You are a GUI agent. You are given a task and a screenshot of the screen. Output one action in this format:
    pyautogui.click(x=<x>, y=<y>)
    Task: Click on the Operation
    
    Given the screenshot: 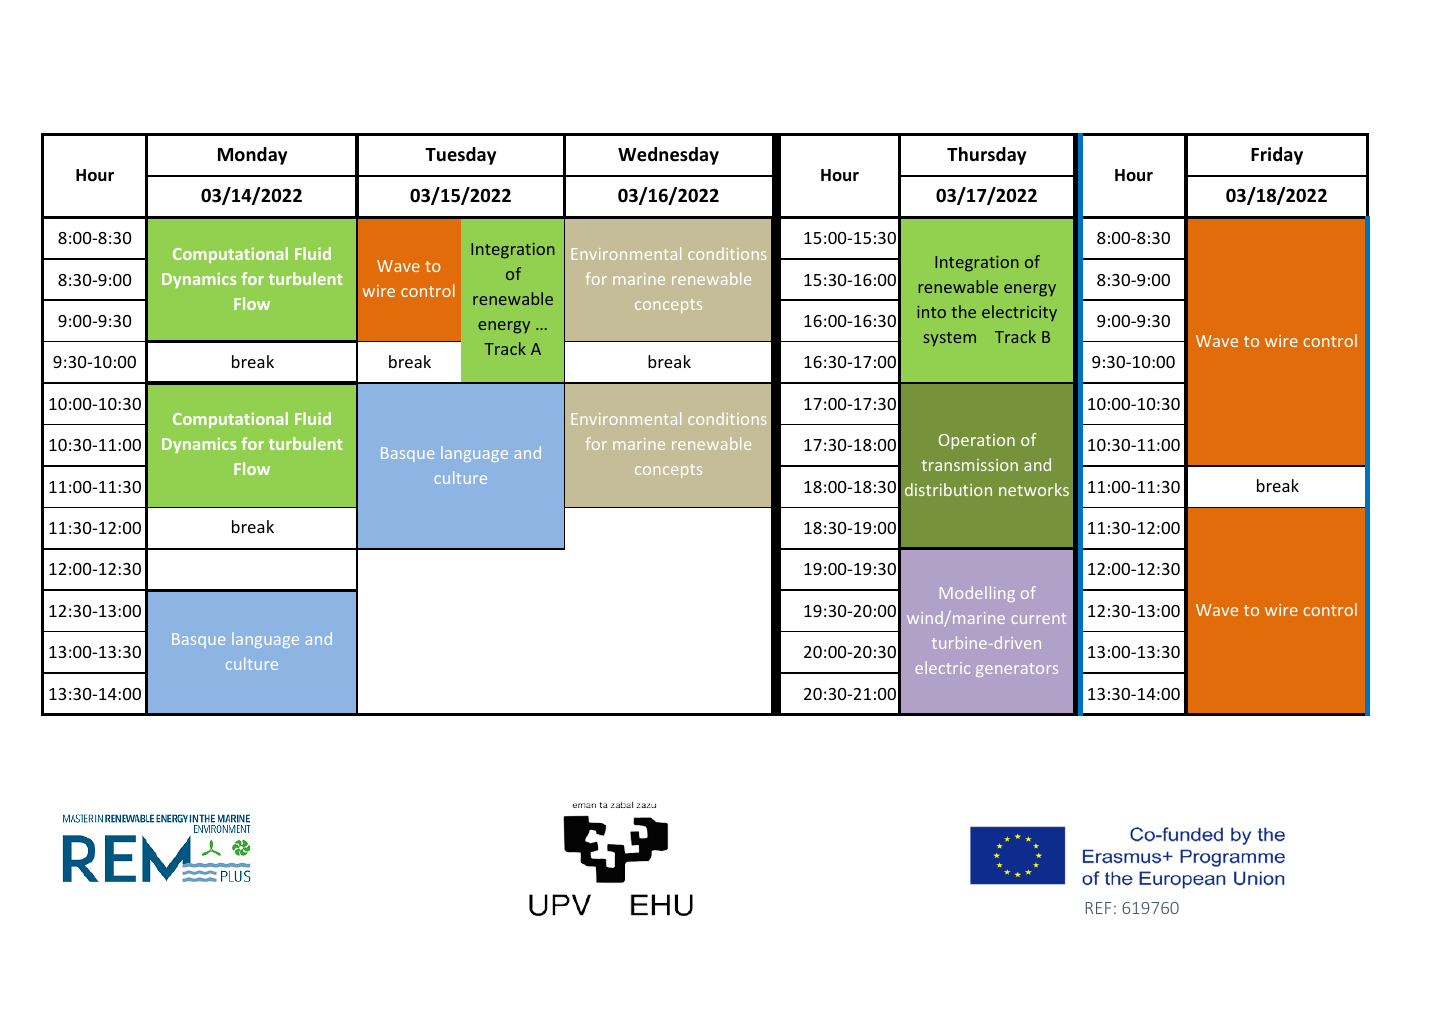 What is the action you would take?
    pyautogui.click(x=977, y=442)
